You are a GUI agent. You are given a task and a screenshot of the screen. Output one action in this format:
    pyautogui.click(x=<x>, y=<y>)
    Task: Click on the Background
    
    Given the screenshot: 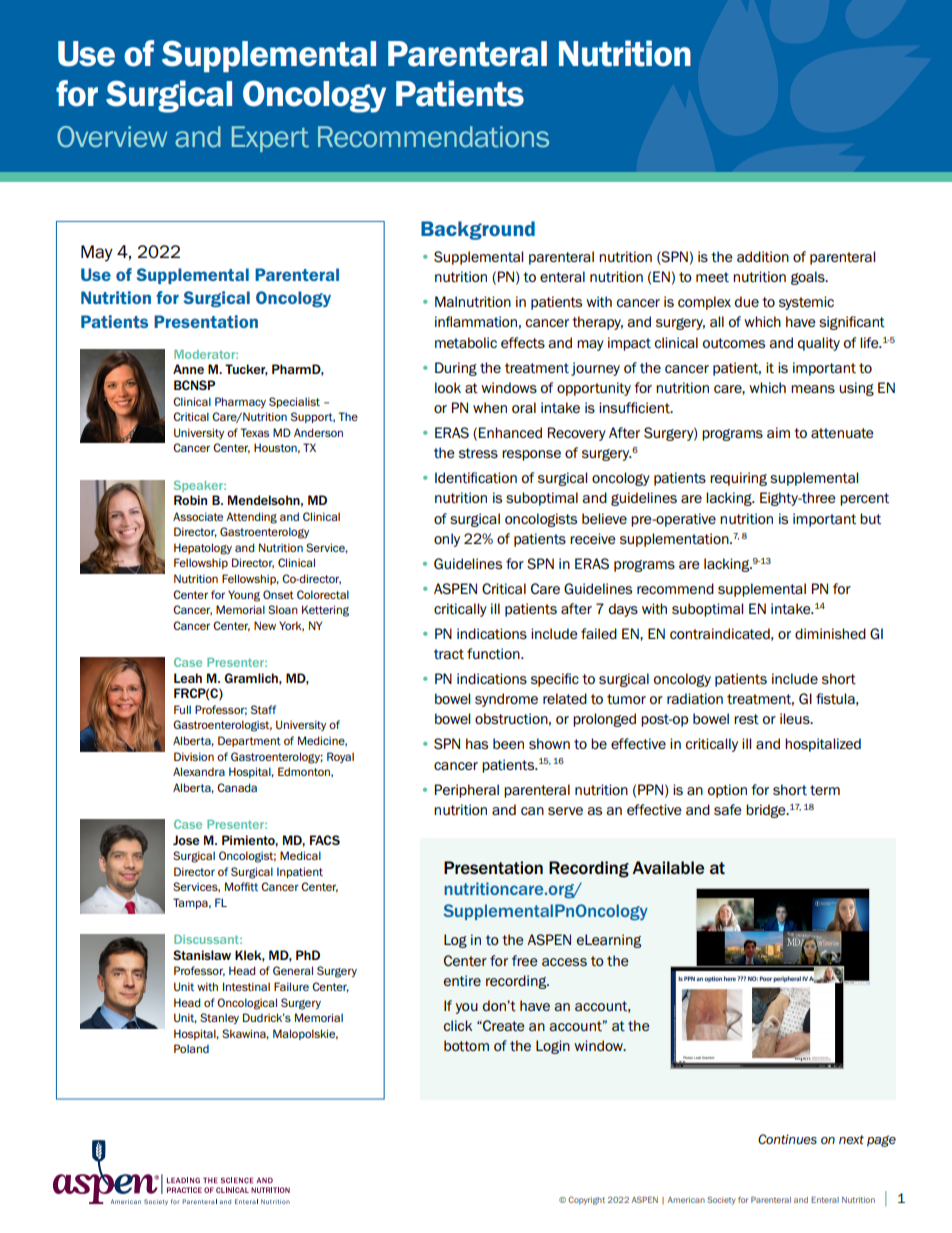 What is the action you would take?
    pyautogui.click(x=478, y=230)
